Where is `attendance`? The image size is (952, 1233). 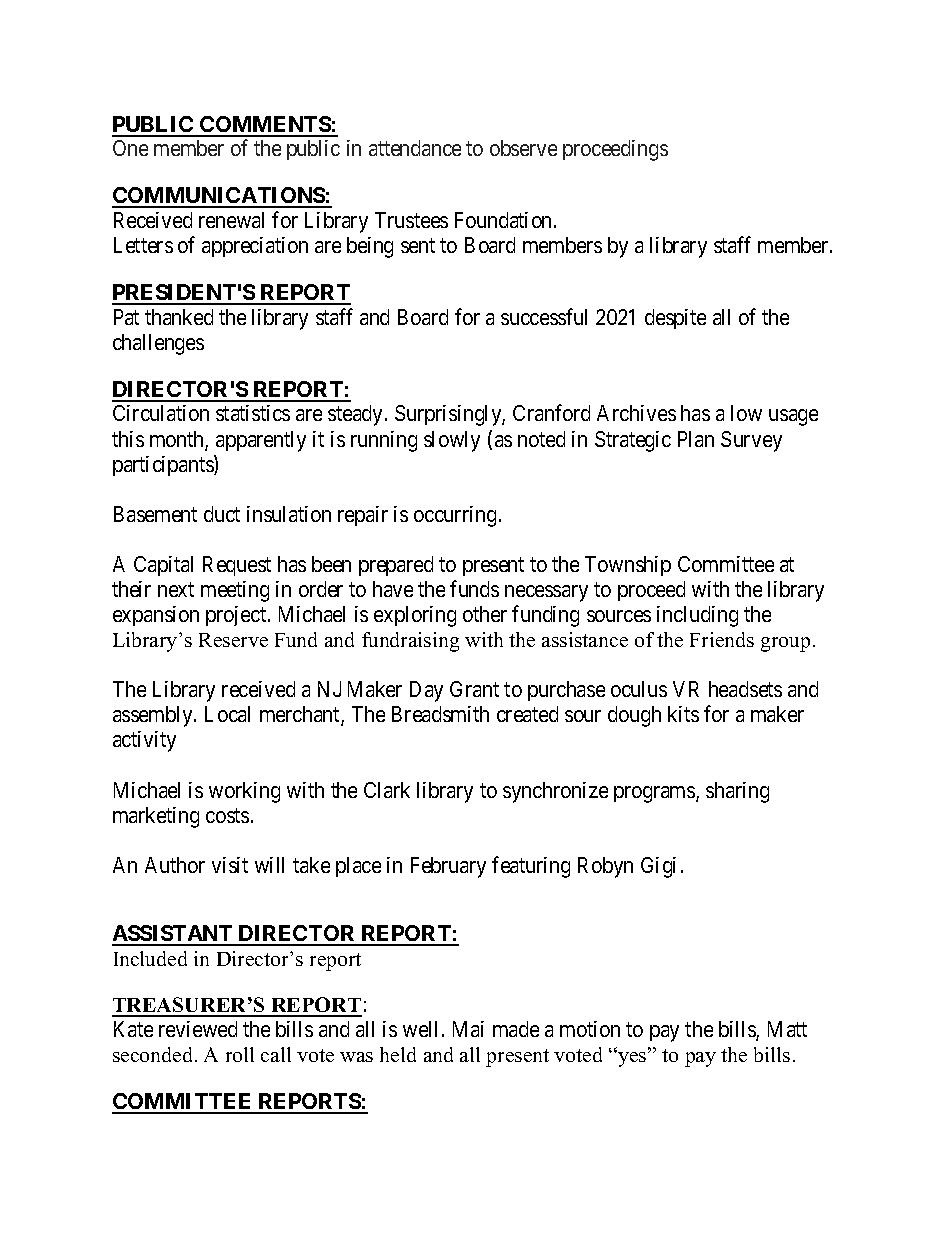
attendance is located at coordinates (415, 148).
